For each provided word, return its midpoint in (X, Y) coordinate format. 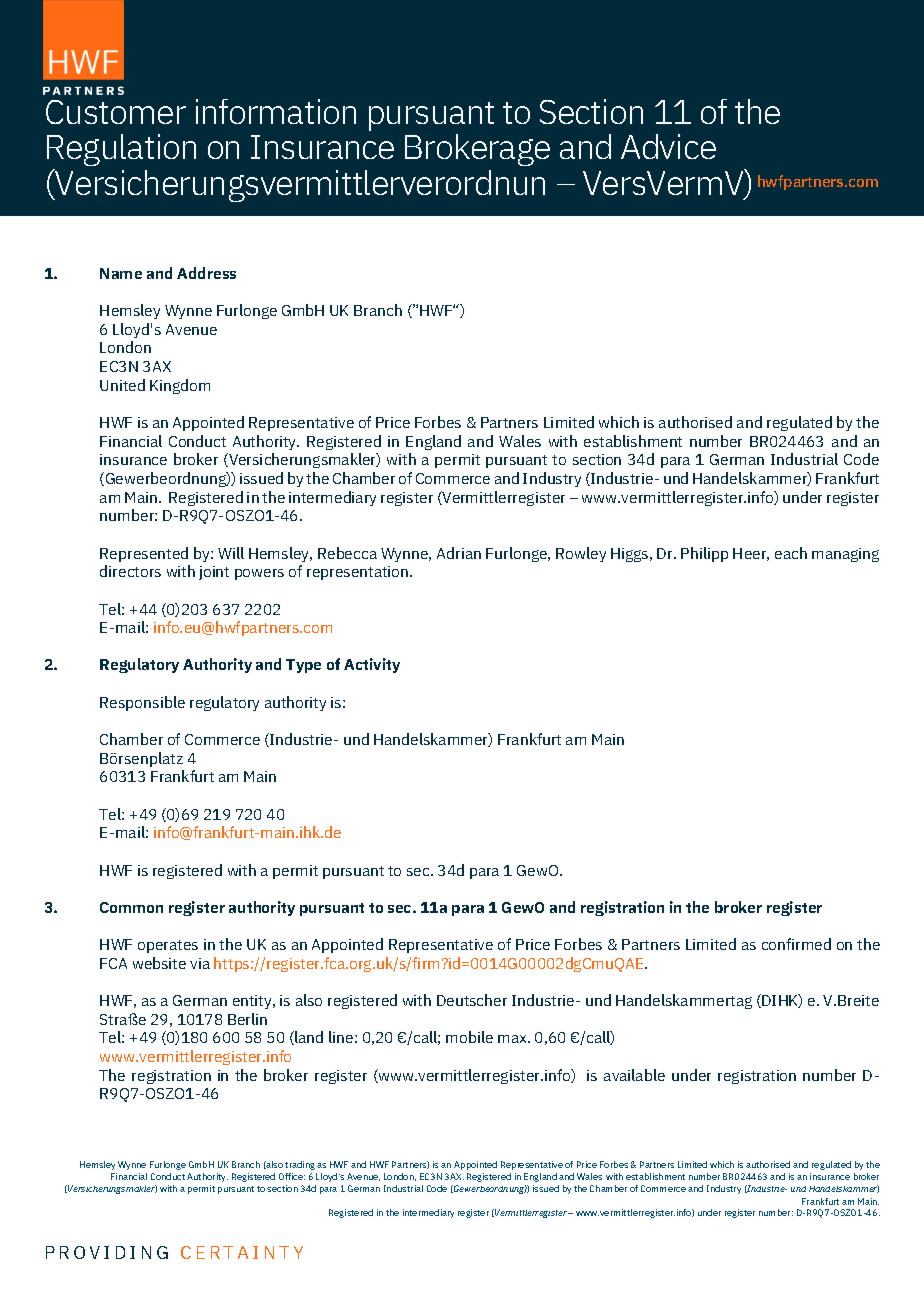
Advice (668, 146)
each (791, 553)
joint (214, 573)
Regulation (121, 152)
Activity (372, 665)
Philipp (704, 554)
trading (300, 1165)
